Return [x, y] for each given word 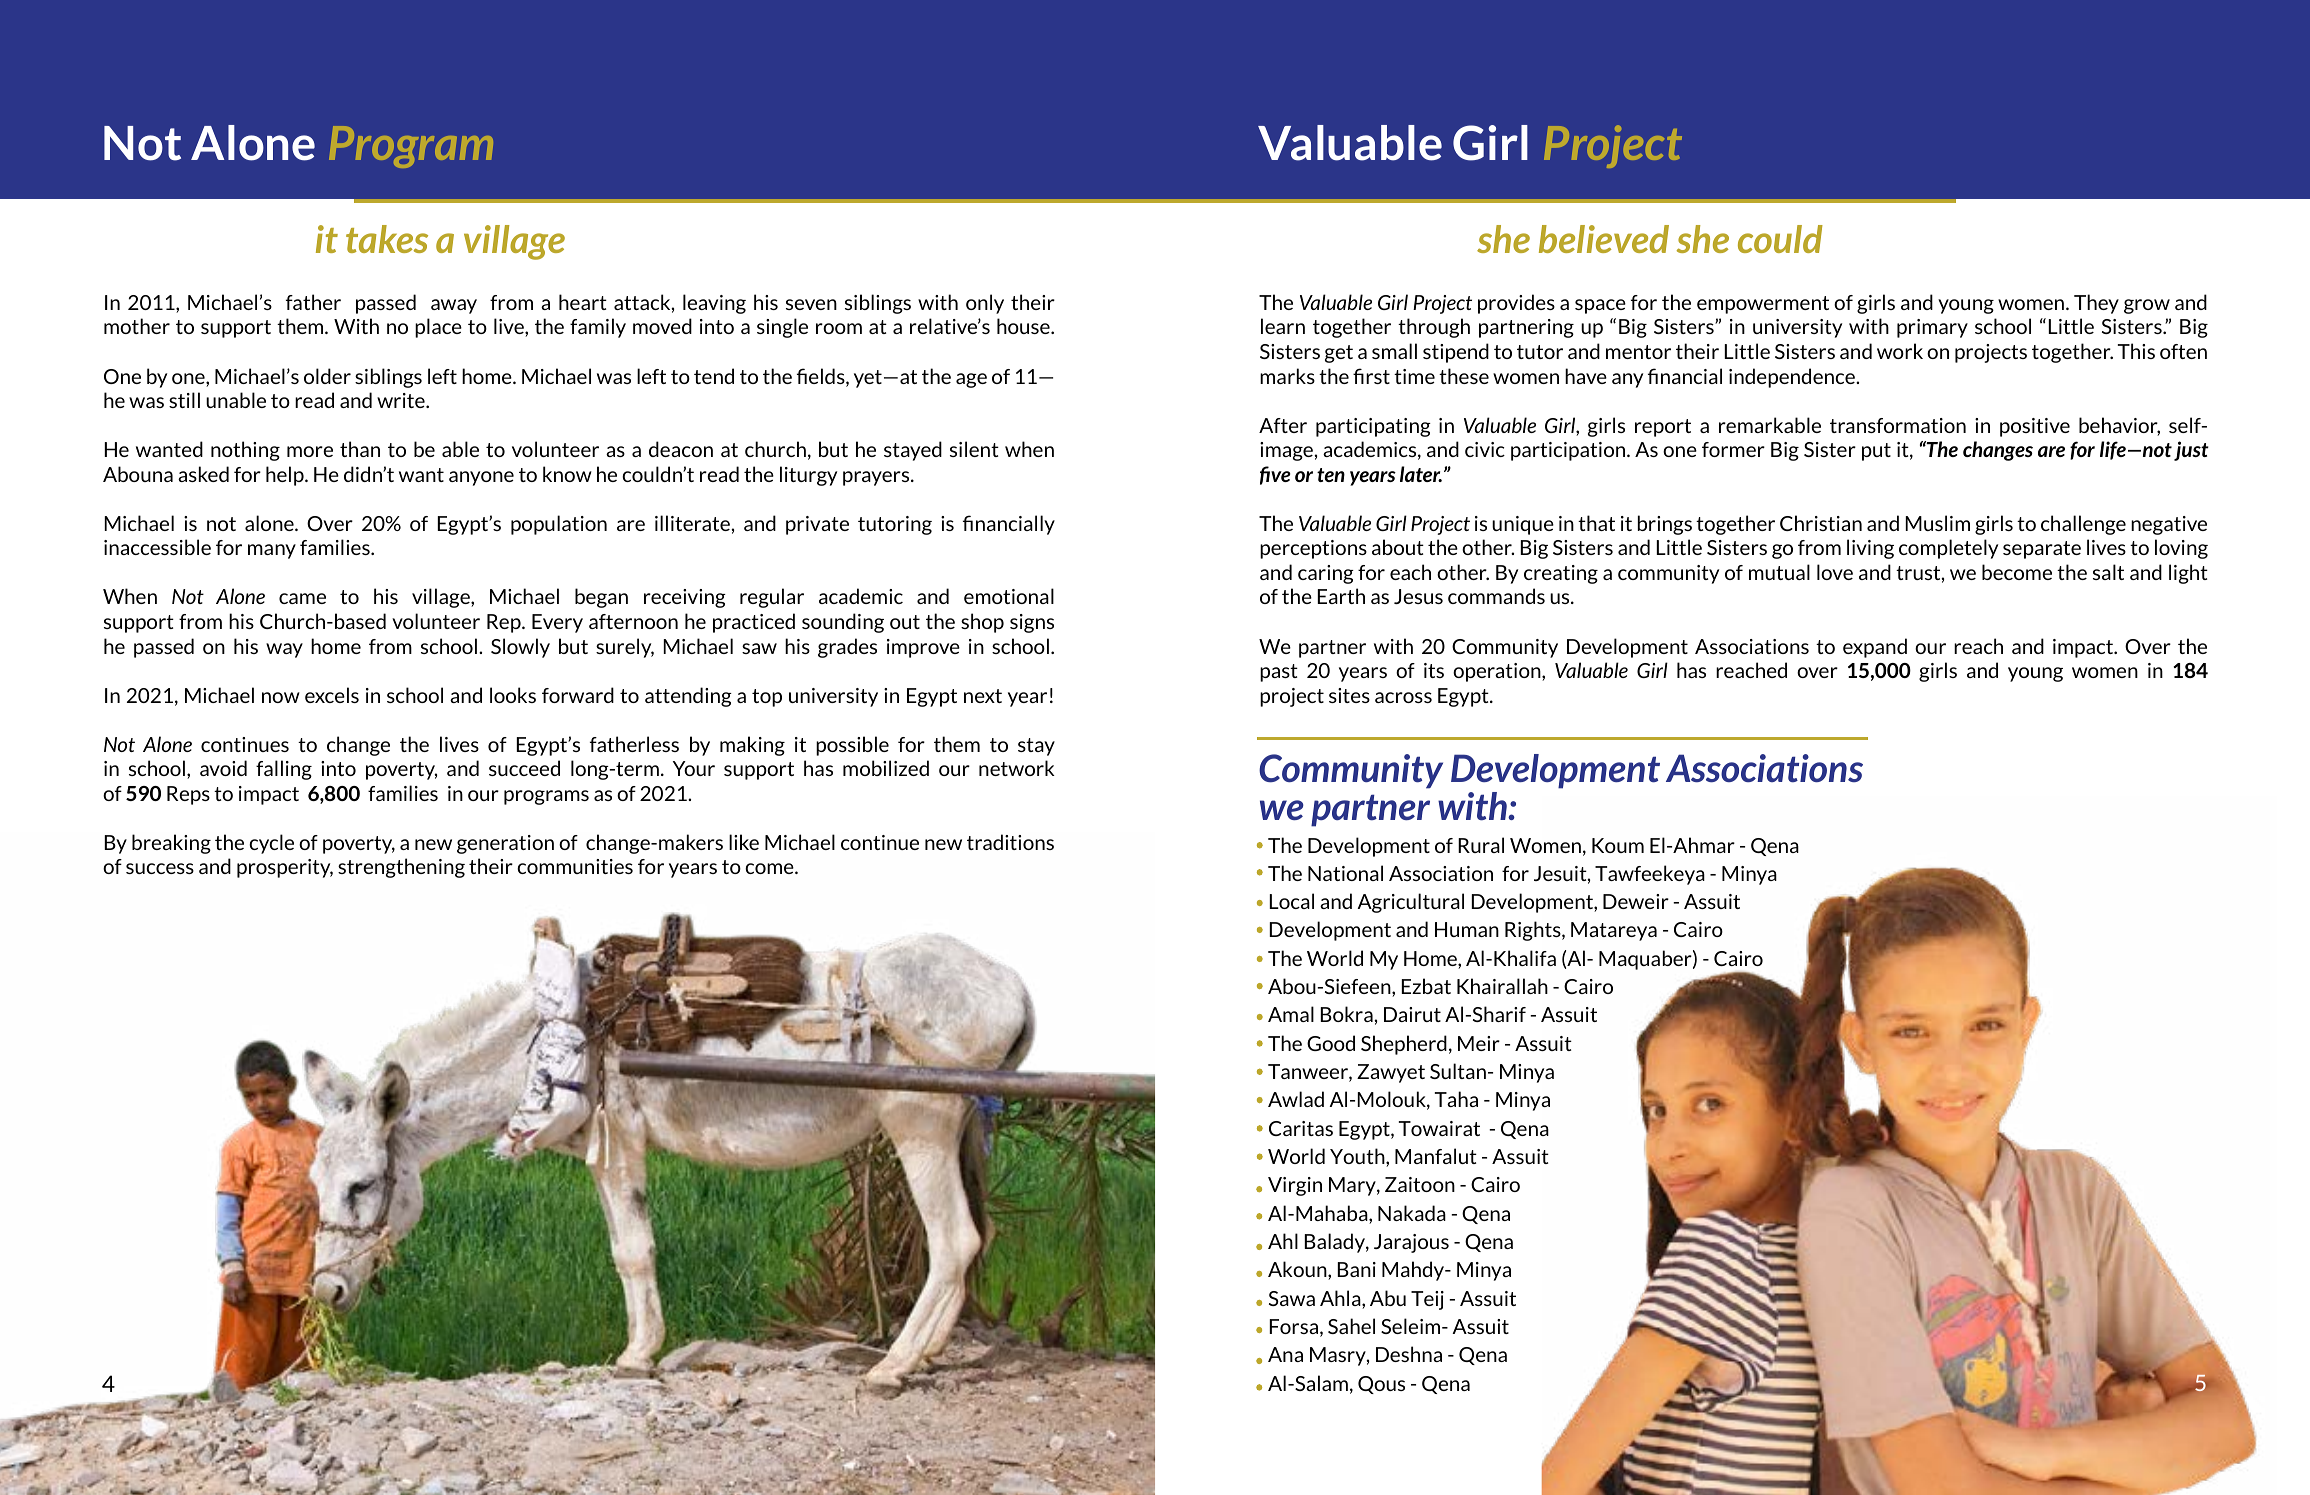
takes [387, 239]
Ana [1285, 1354]
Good [1331, 1043]
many [272, 551]
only [985, 304]
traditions [1010, 842]
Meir [1479, 1043]
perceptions [1313, 549]
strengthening [401, 868]
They [2096, 304]
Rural [1481, 845]
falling [284, 770]
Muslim [1938, 523]
